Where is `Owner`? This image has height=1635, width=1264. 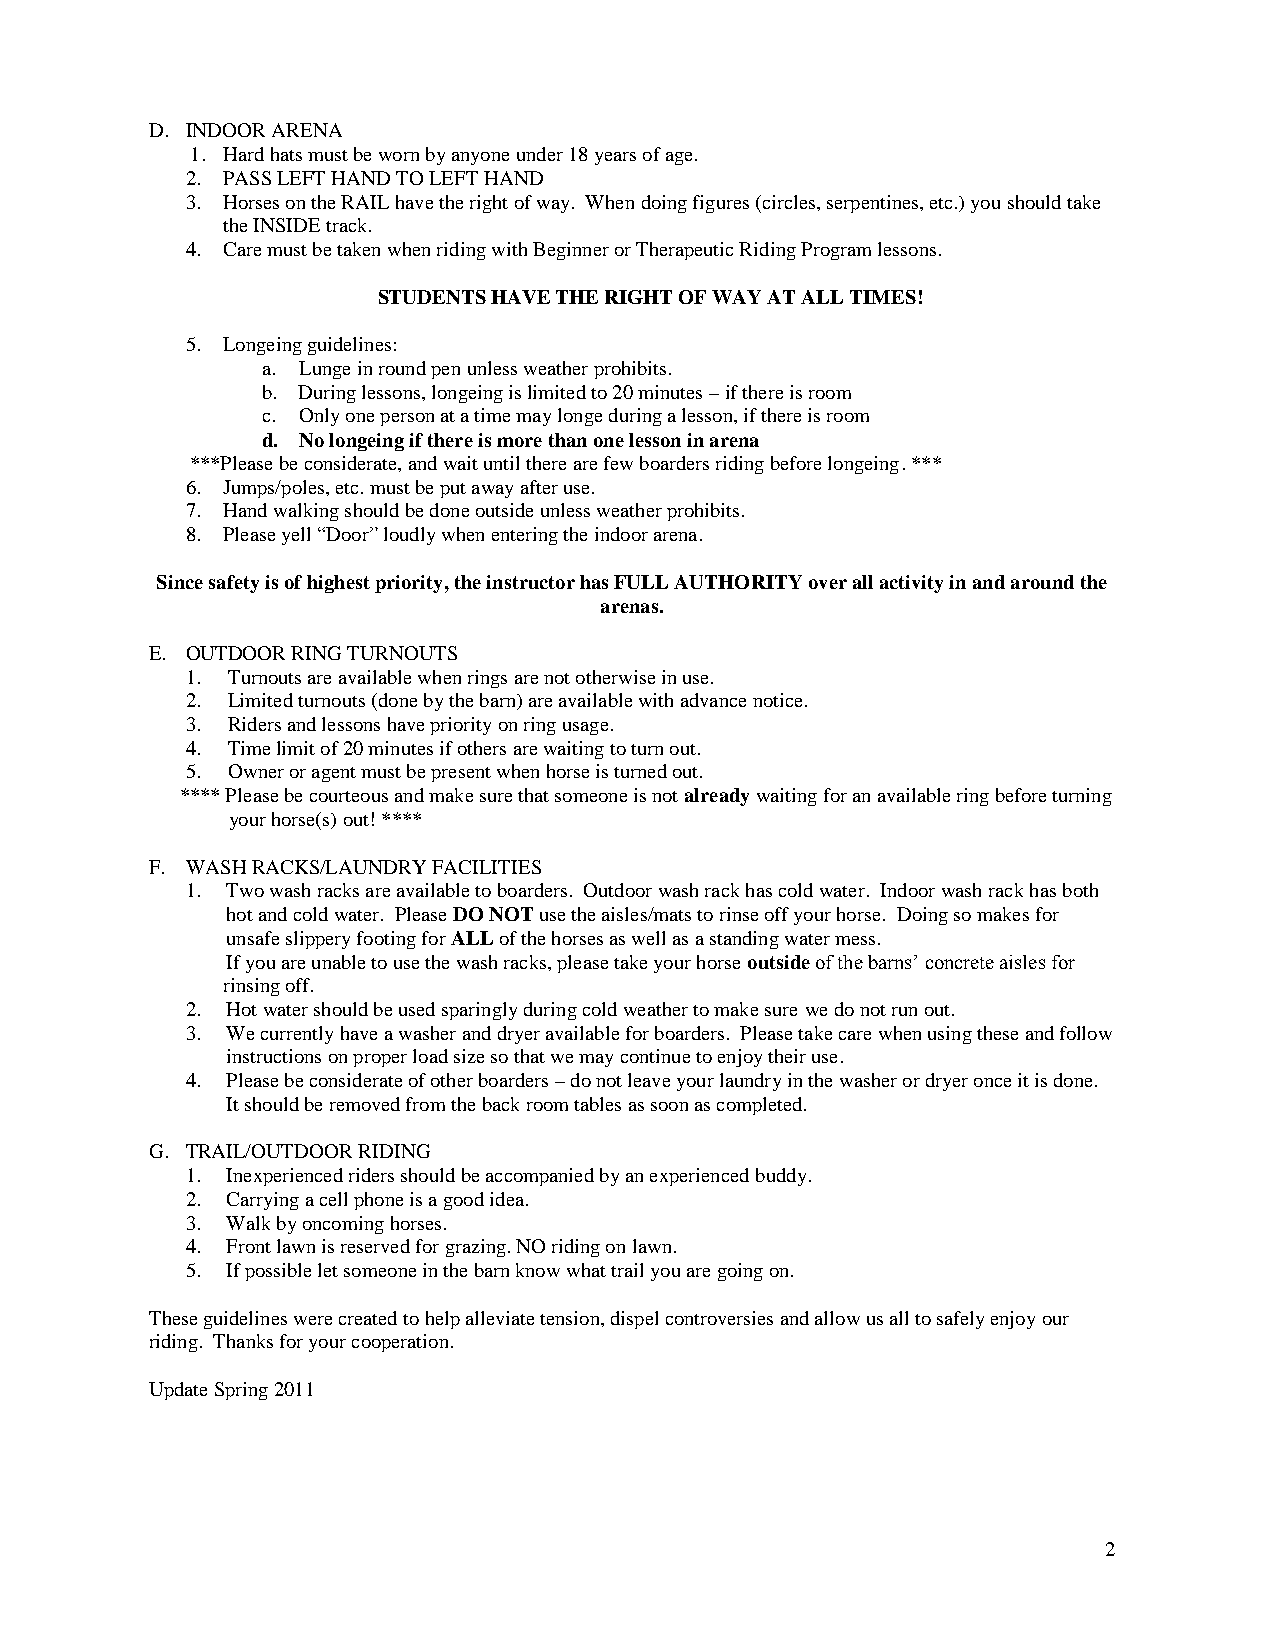
Owner is located at coordinates (256, 771).
